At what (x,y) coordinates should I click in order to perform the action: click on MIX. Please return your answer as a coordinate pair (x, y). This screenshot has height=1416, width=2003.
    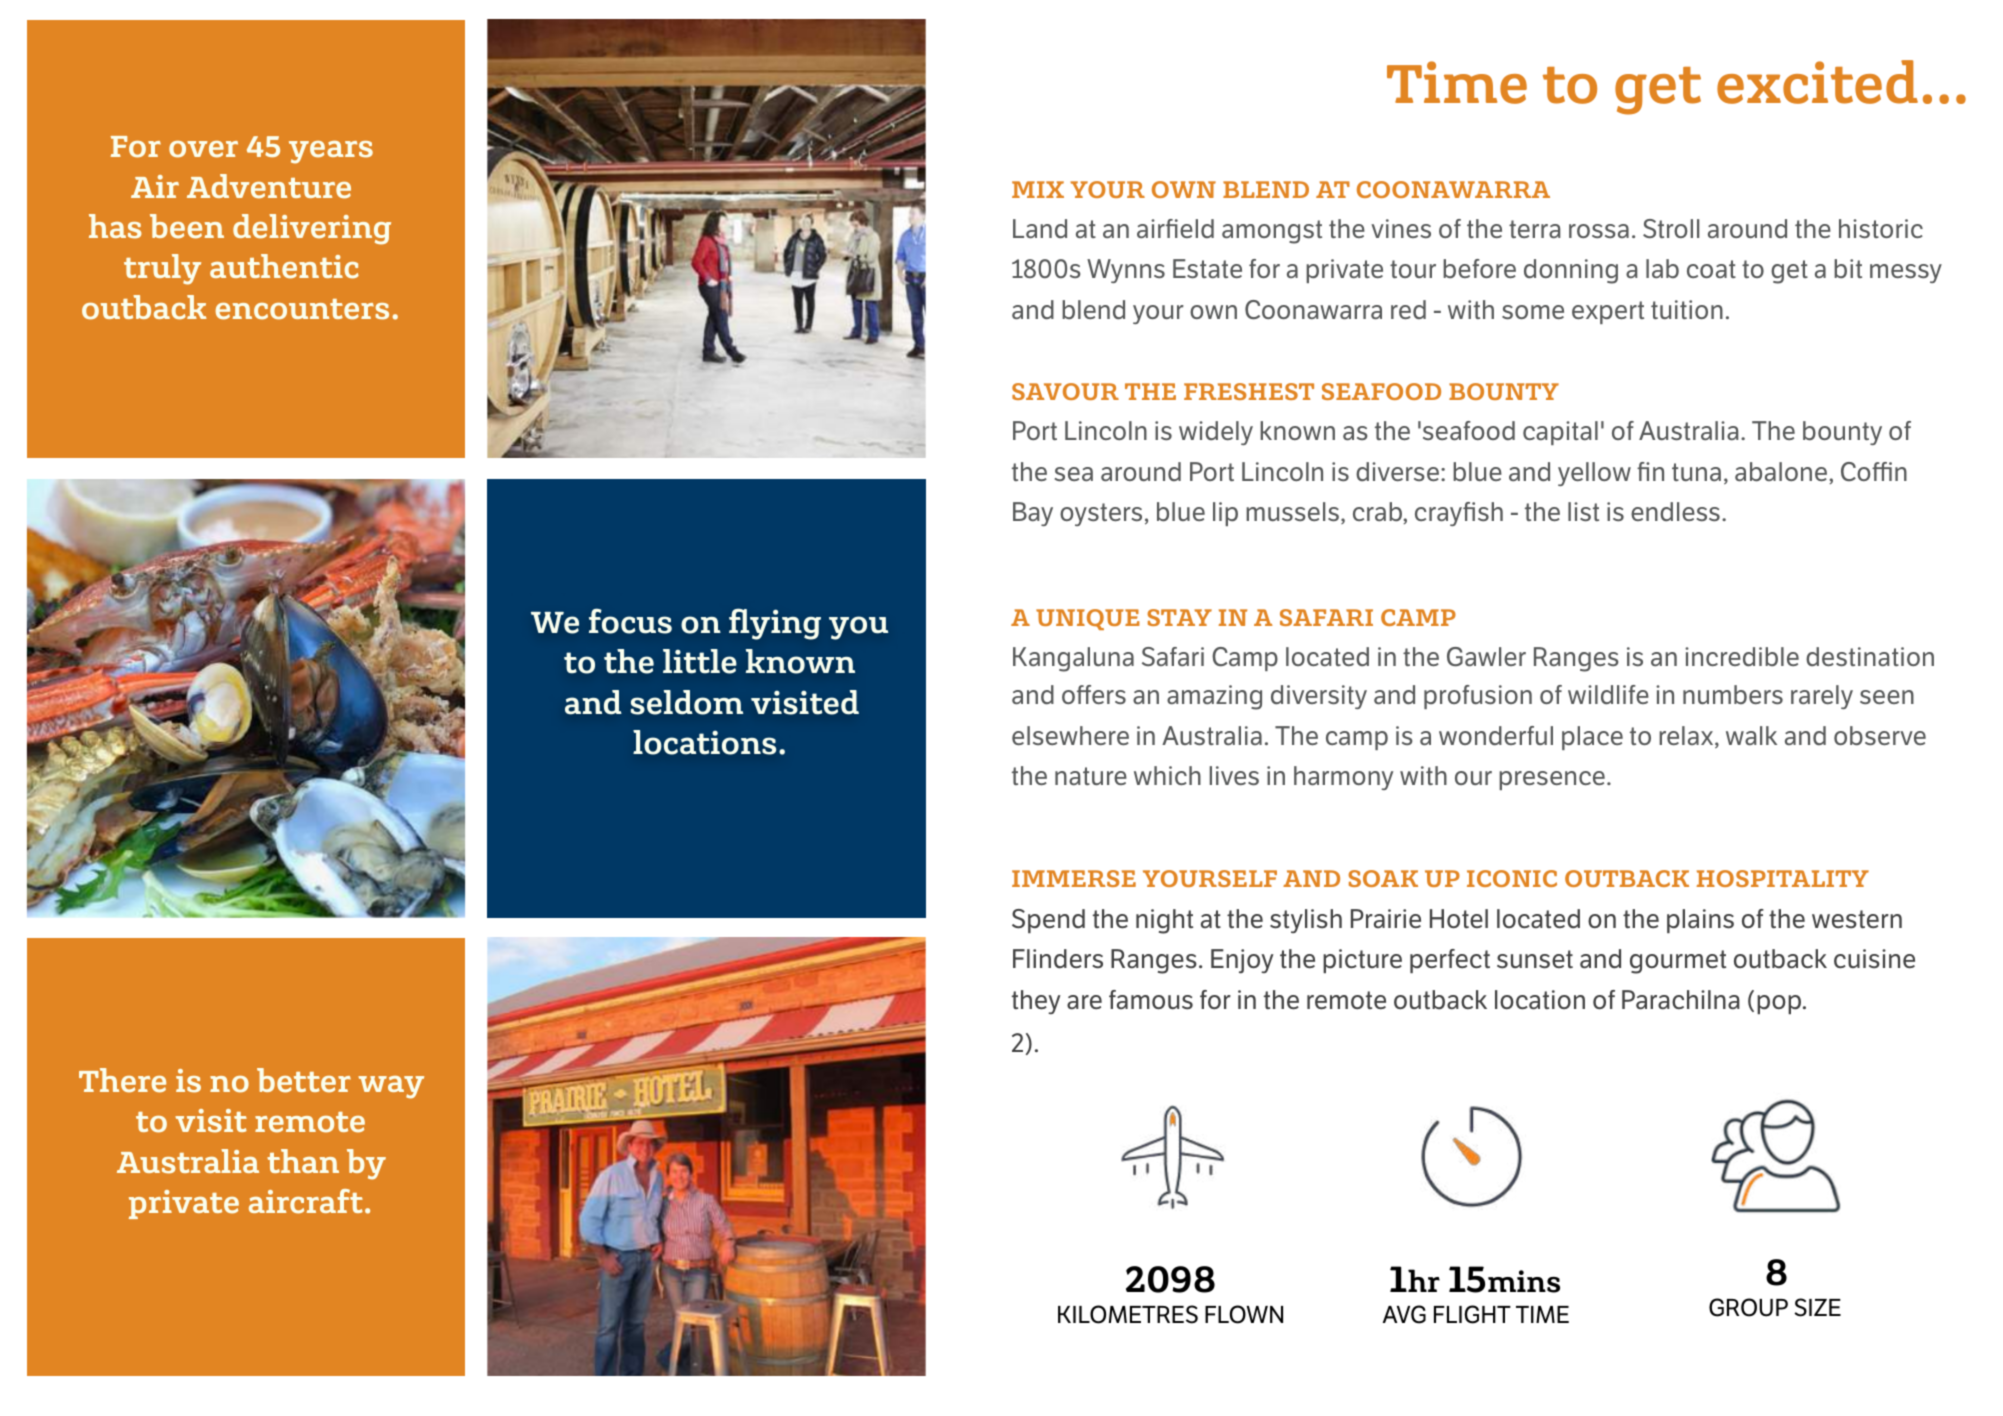
    Looking at the image, I should click on (1038, 189).
